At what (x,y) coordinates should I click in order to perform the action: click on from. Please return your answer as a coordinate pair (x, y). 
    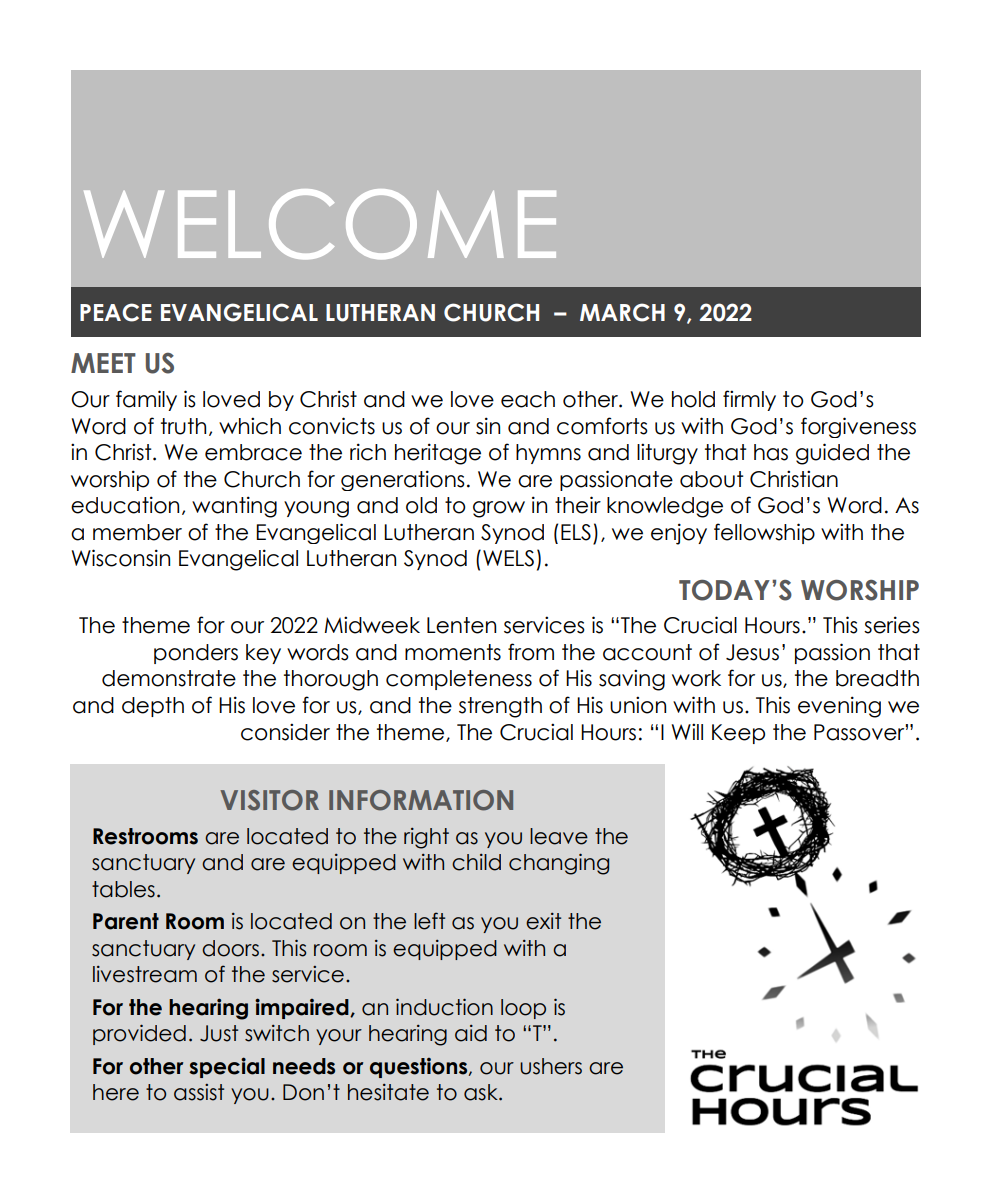
    Looking at the image, I should click on (531, 652).
